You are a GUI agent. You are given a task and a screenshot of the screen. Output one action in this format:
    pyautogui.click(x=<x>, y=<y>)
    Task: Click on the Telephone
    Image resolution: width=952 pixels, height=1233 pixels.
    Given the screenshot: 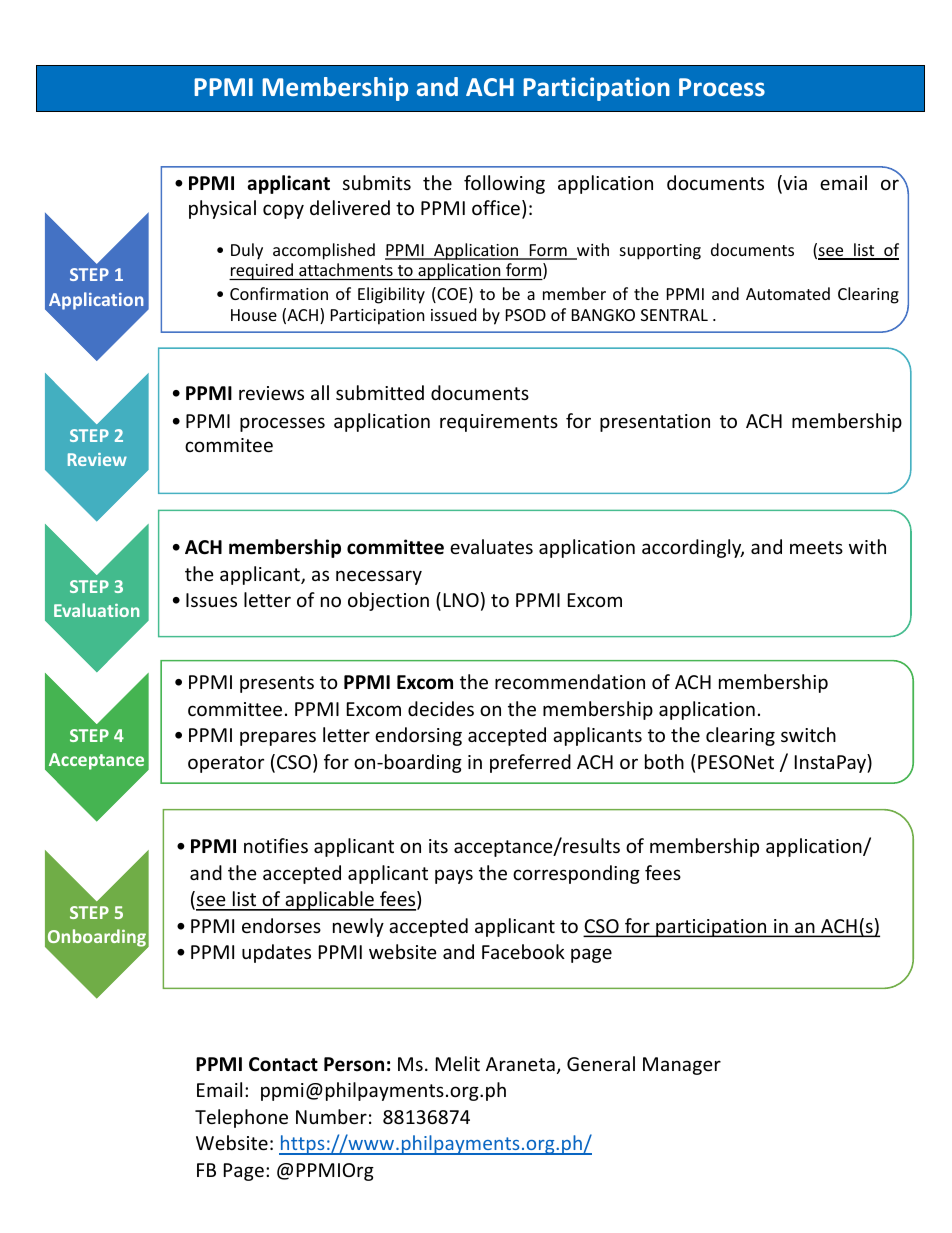 What is the action you would take?
    pyautogui.click(x=241, y=1118)
